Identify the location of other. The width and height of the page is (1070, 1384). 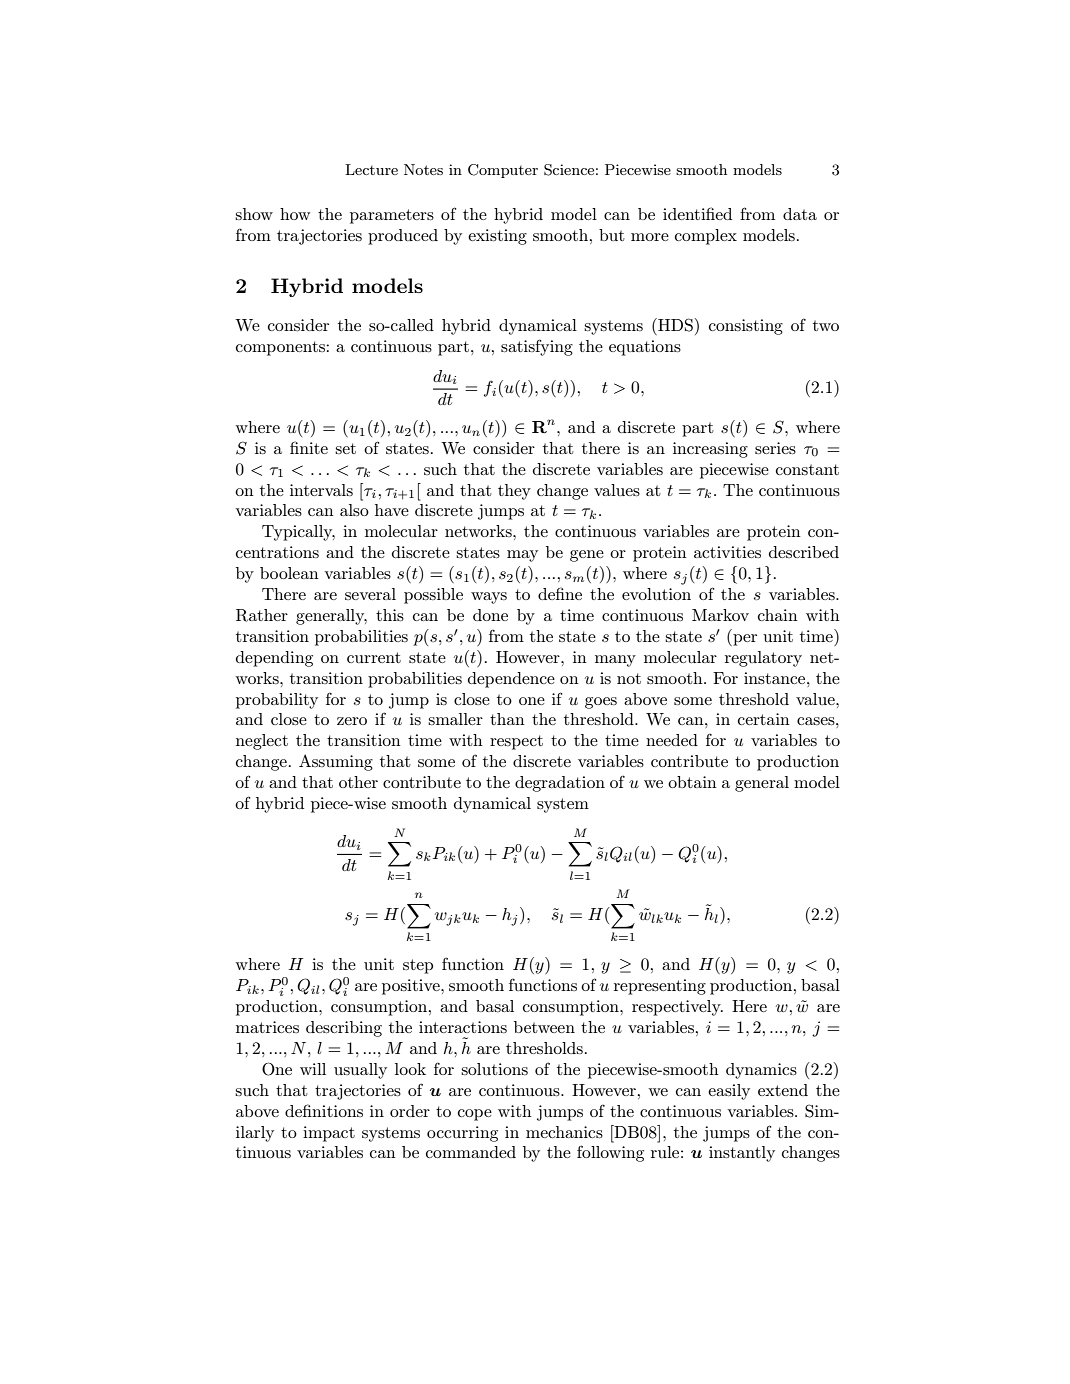
(358, 782).
